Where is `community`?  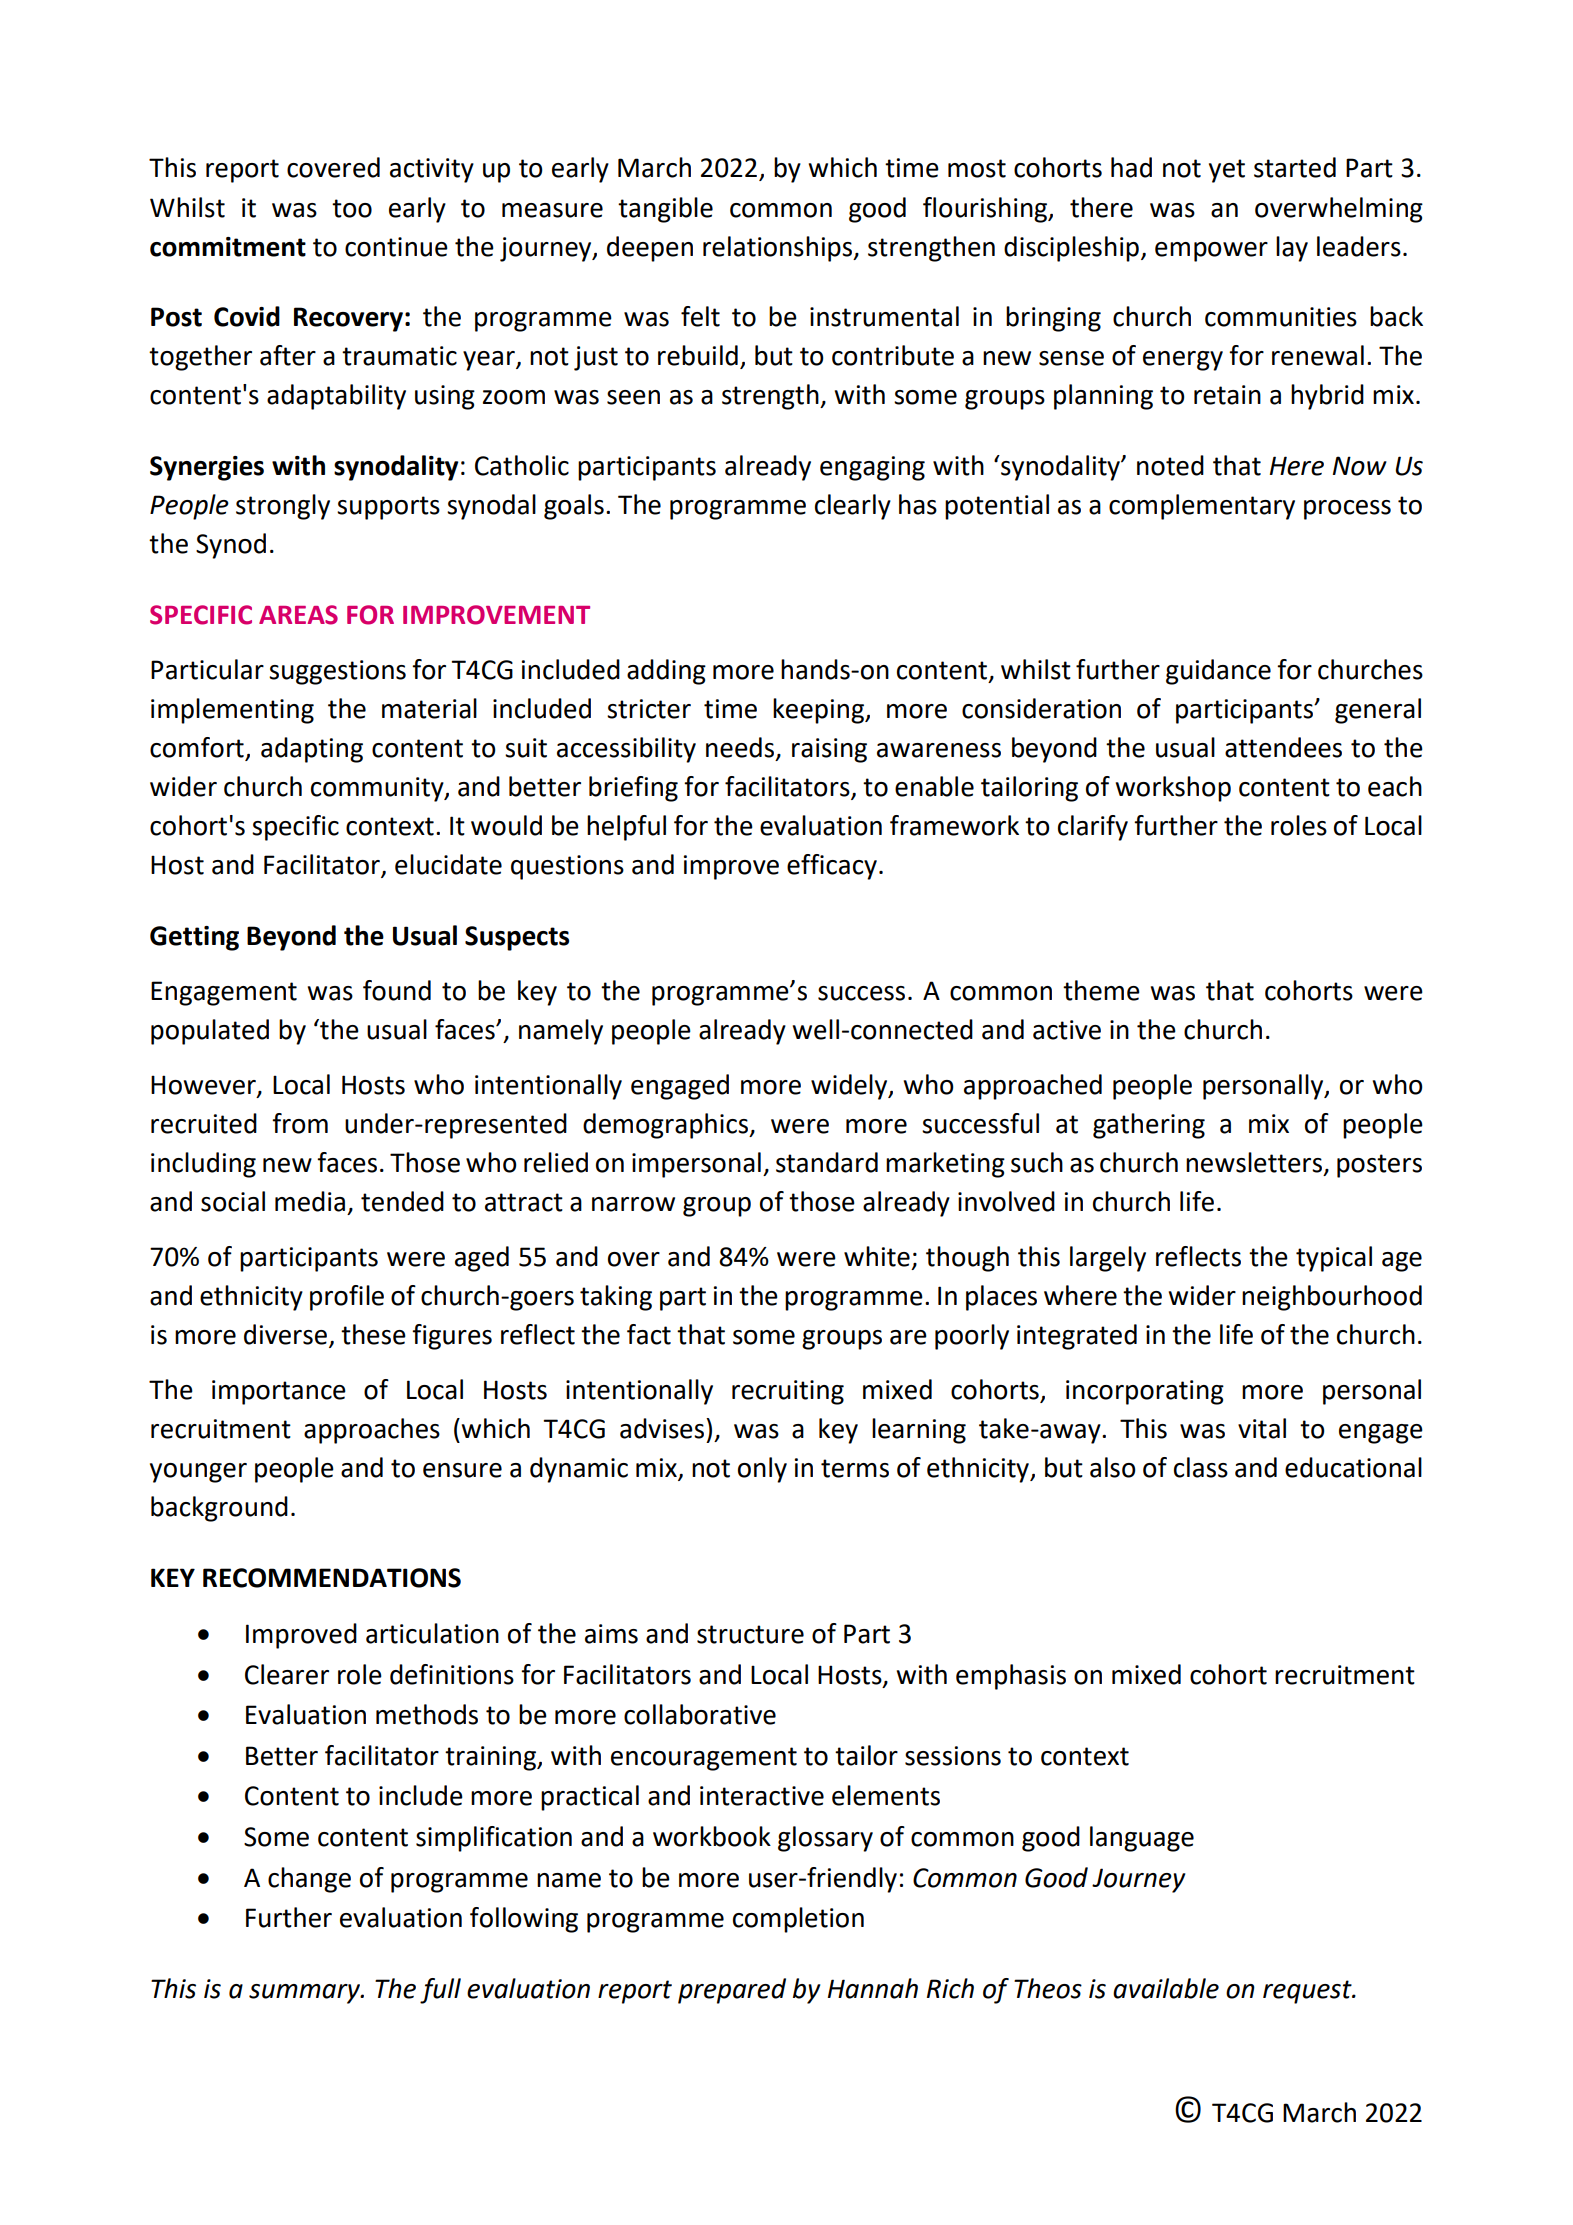 community is located at coordinates (378, 789).
